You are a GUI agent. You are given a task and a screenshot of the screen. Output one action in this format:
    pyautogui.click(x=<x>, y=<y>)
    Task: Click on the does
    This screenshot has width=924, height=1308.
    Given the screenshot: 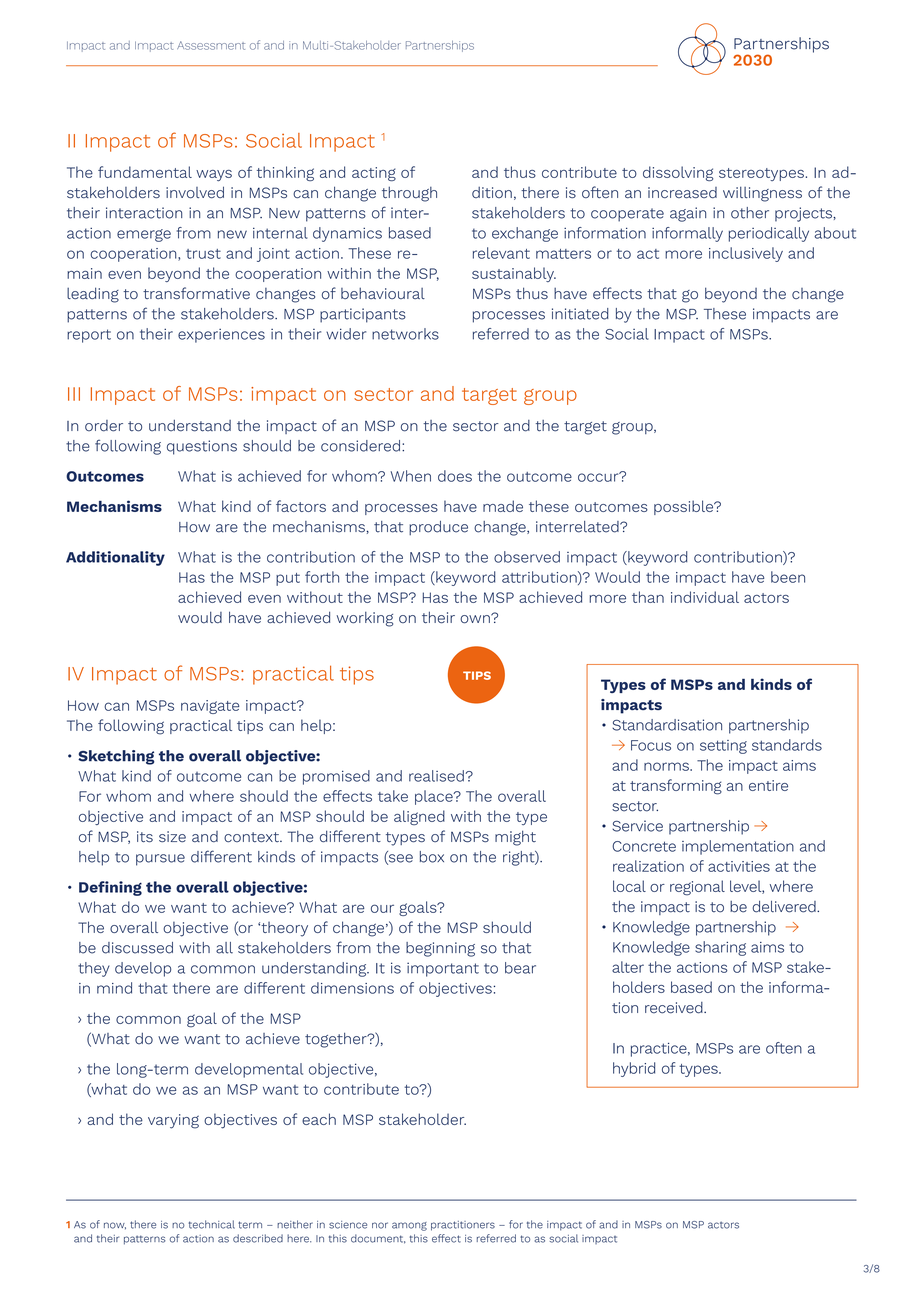 What is the action you would take?
    pyautogui.click(x=455, y=476)
